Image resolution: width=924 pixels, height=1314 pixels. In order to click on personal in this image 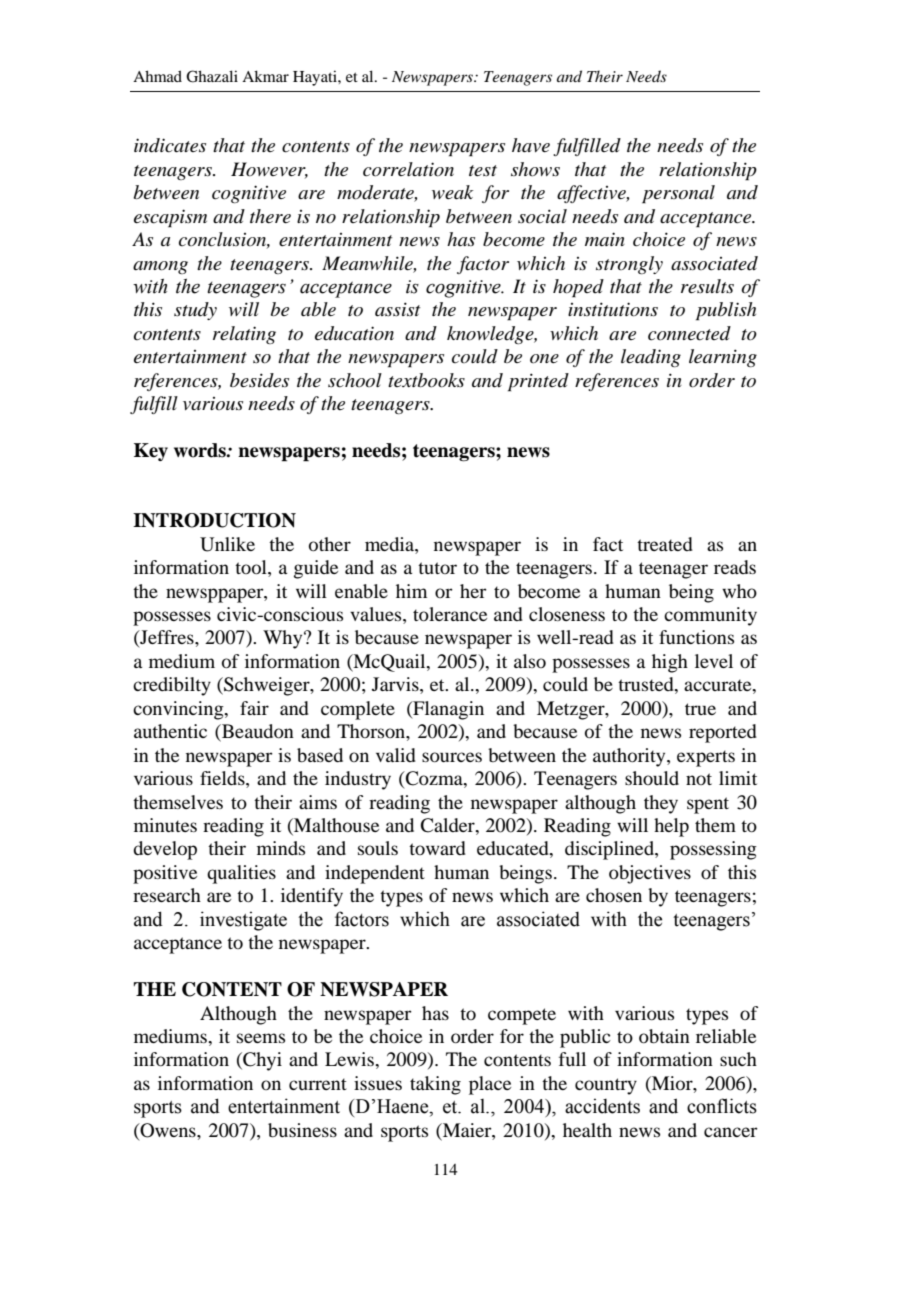, I will do `click(678, 194)`.
